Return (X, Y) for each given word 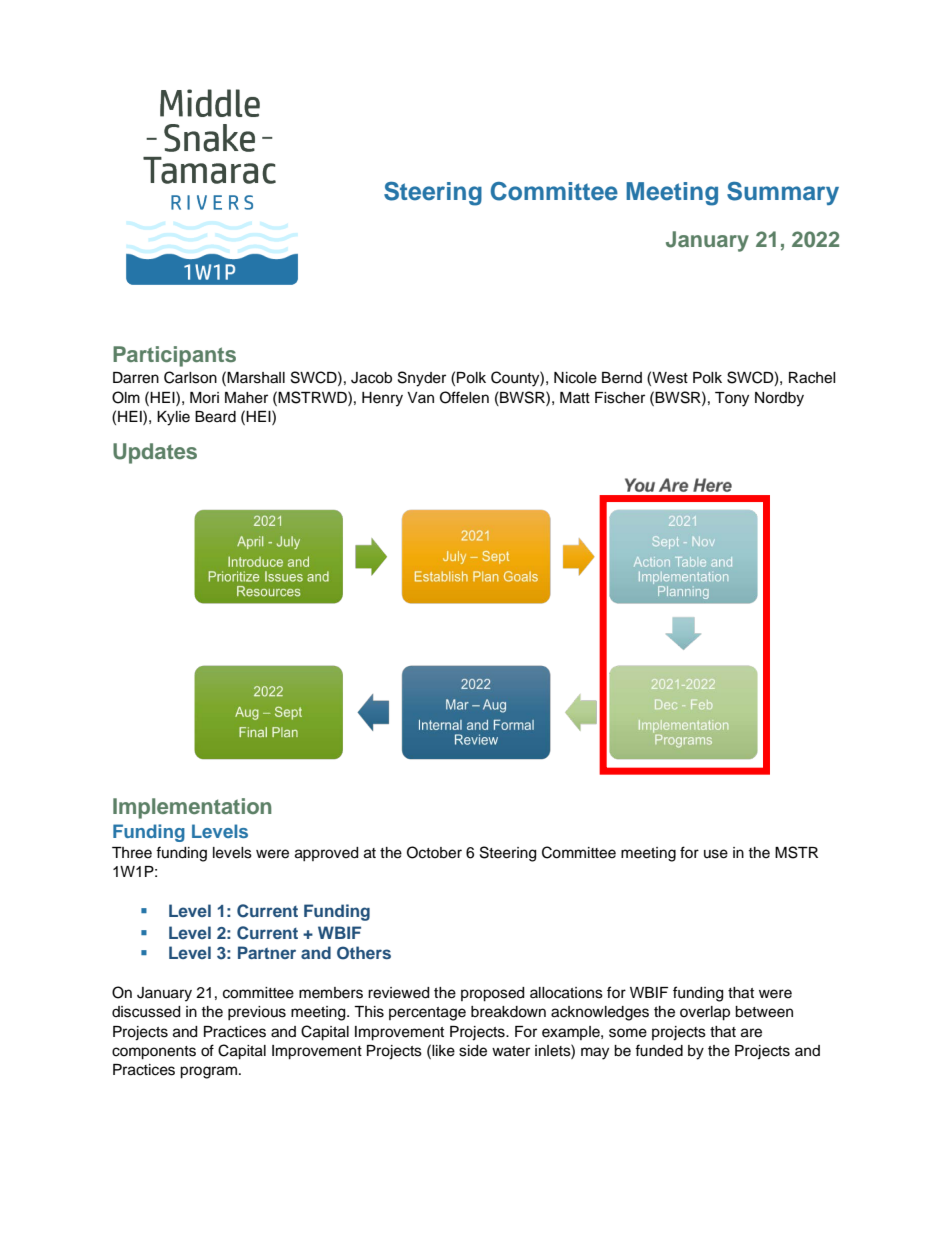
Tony (732, 399)
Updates (155, 453)
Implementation (192, 808)
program (208, 1072)
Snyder (422, 379)
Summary (783, 193)
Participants (174, 356)
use (716, 854)
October (434, 852)
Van (420, 397)
